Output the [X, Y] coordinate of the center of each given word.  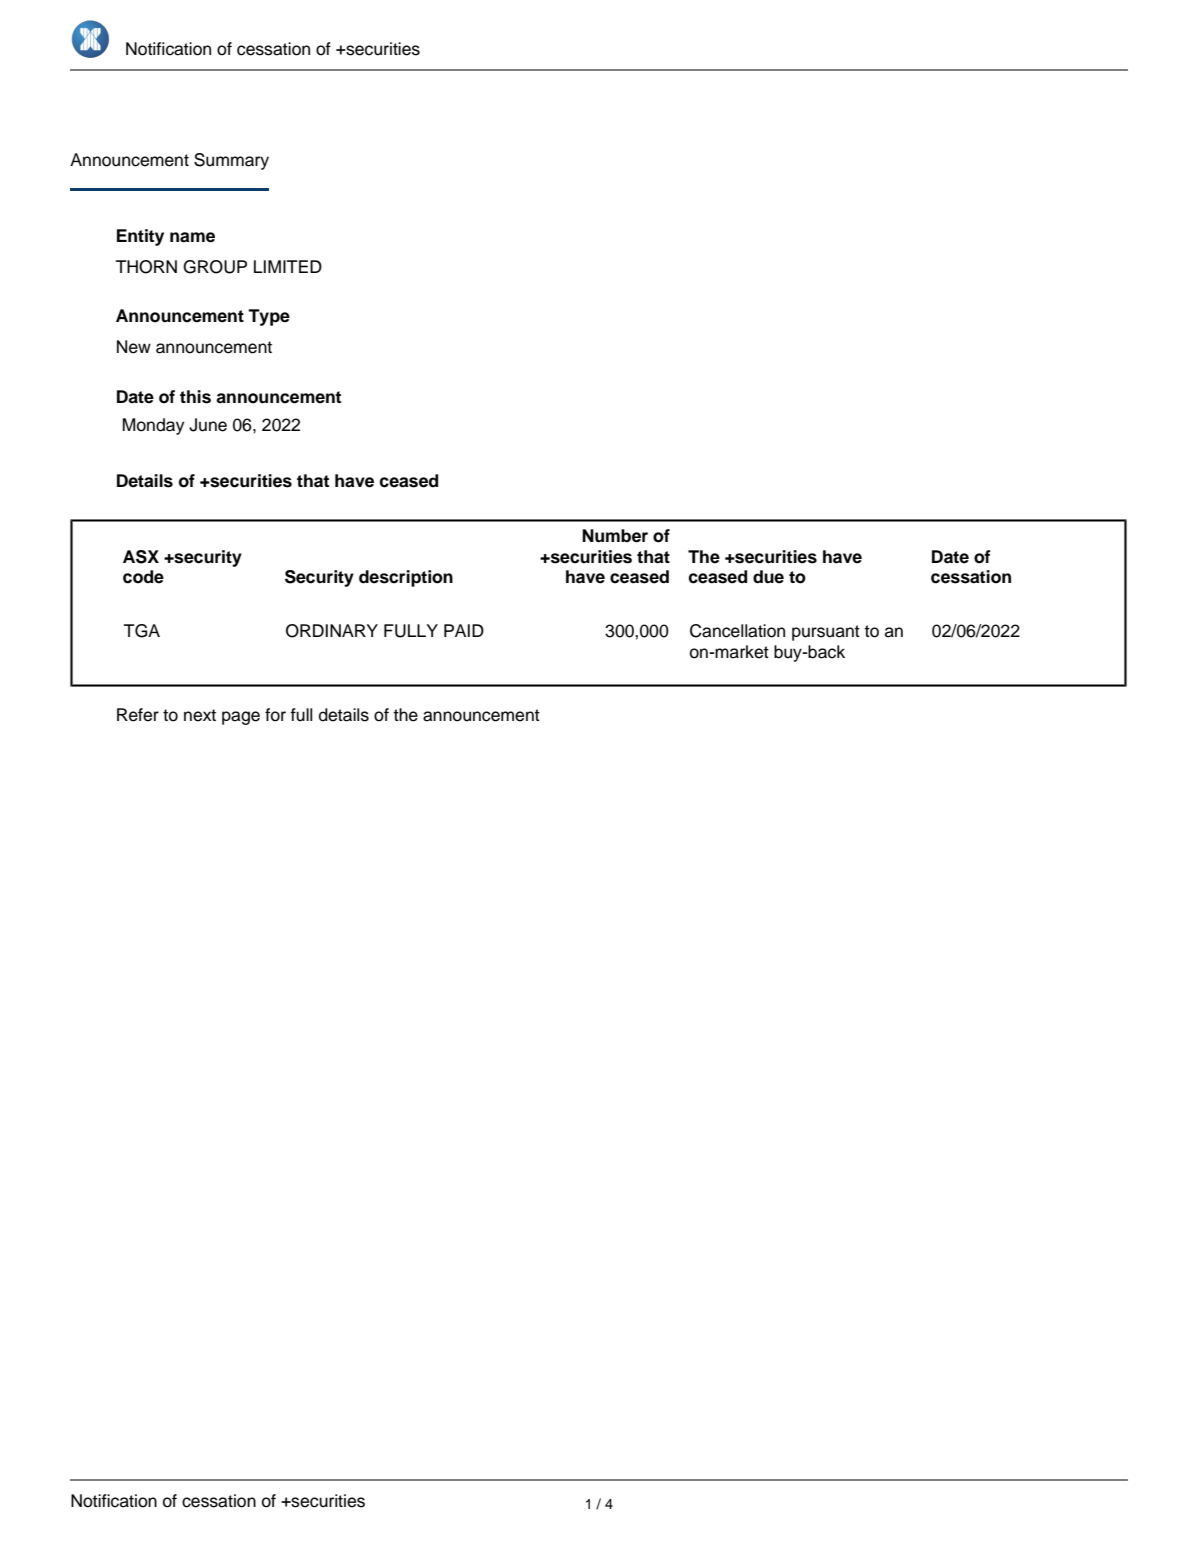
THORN [146, 267]
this [195, 397]
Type [269, 317]
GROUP [215, 267]
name [192, 237]
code [143, 577]
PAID [464, 630]
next [200, 715]
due [768, 577]
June [208, 425]
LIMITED [288, 266]
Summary [231, 161]
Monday [153, 426]
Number [615, 536]
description [406, 578]
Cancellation [737, 631]
